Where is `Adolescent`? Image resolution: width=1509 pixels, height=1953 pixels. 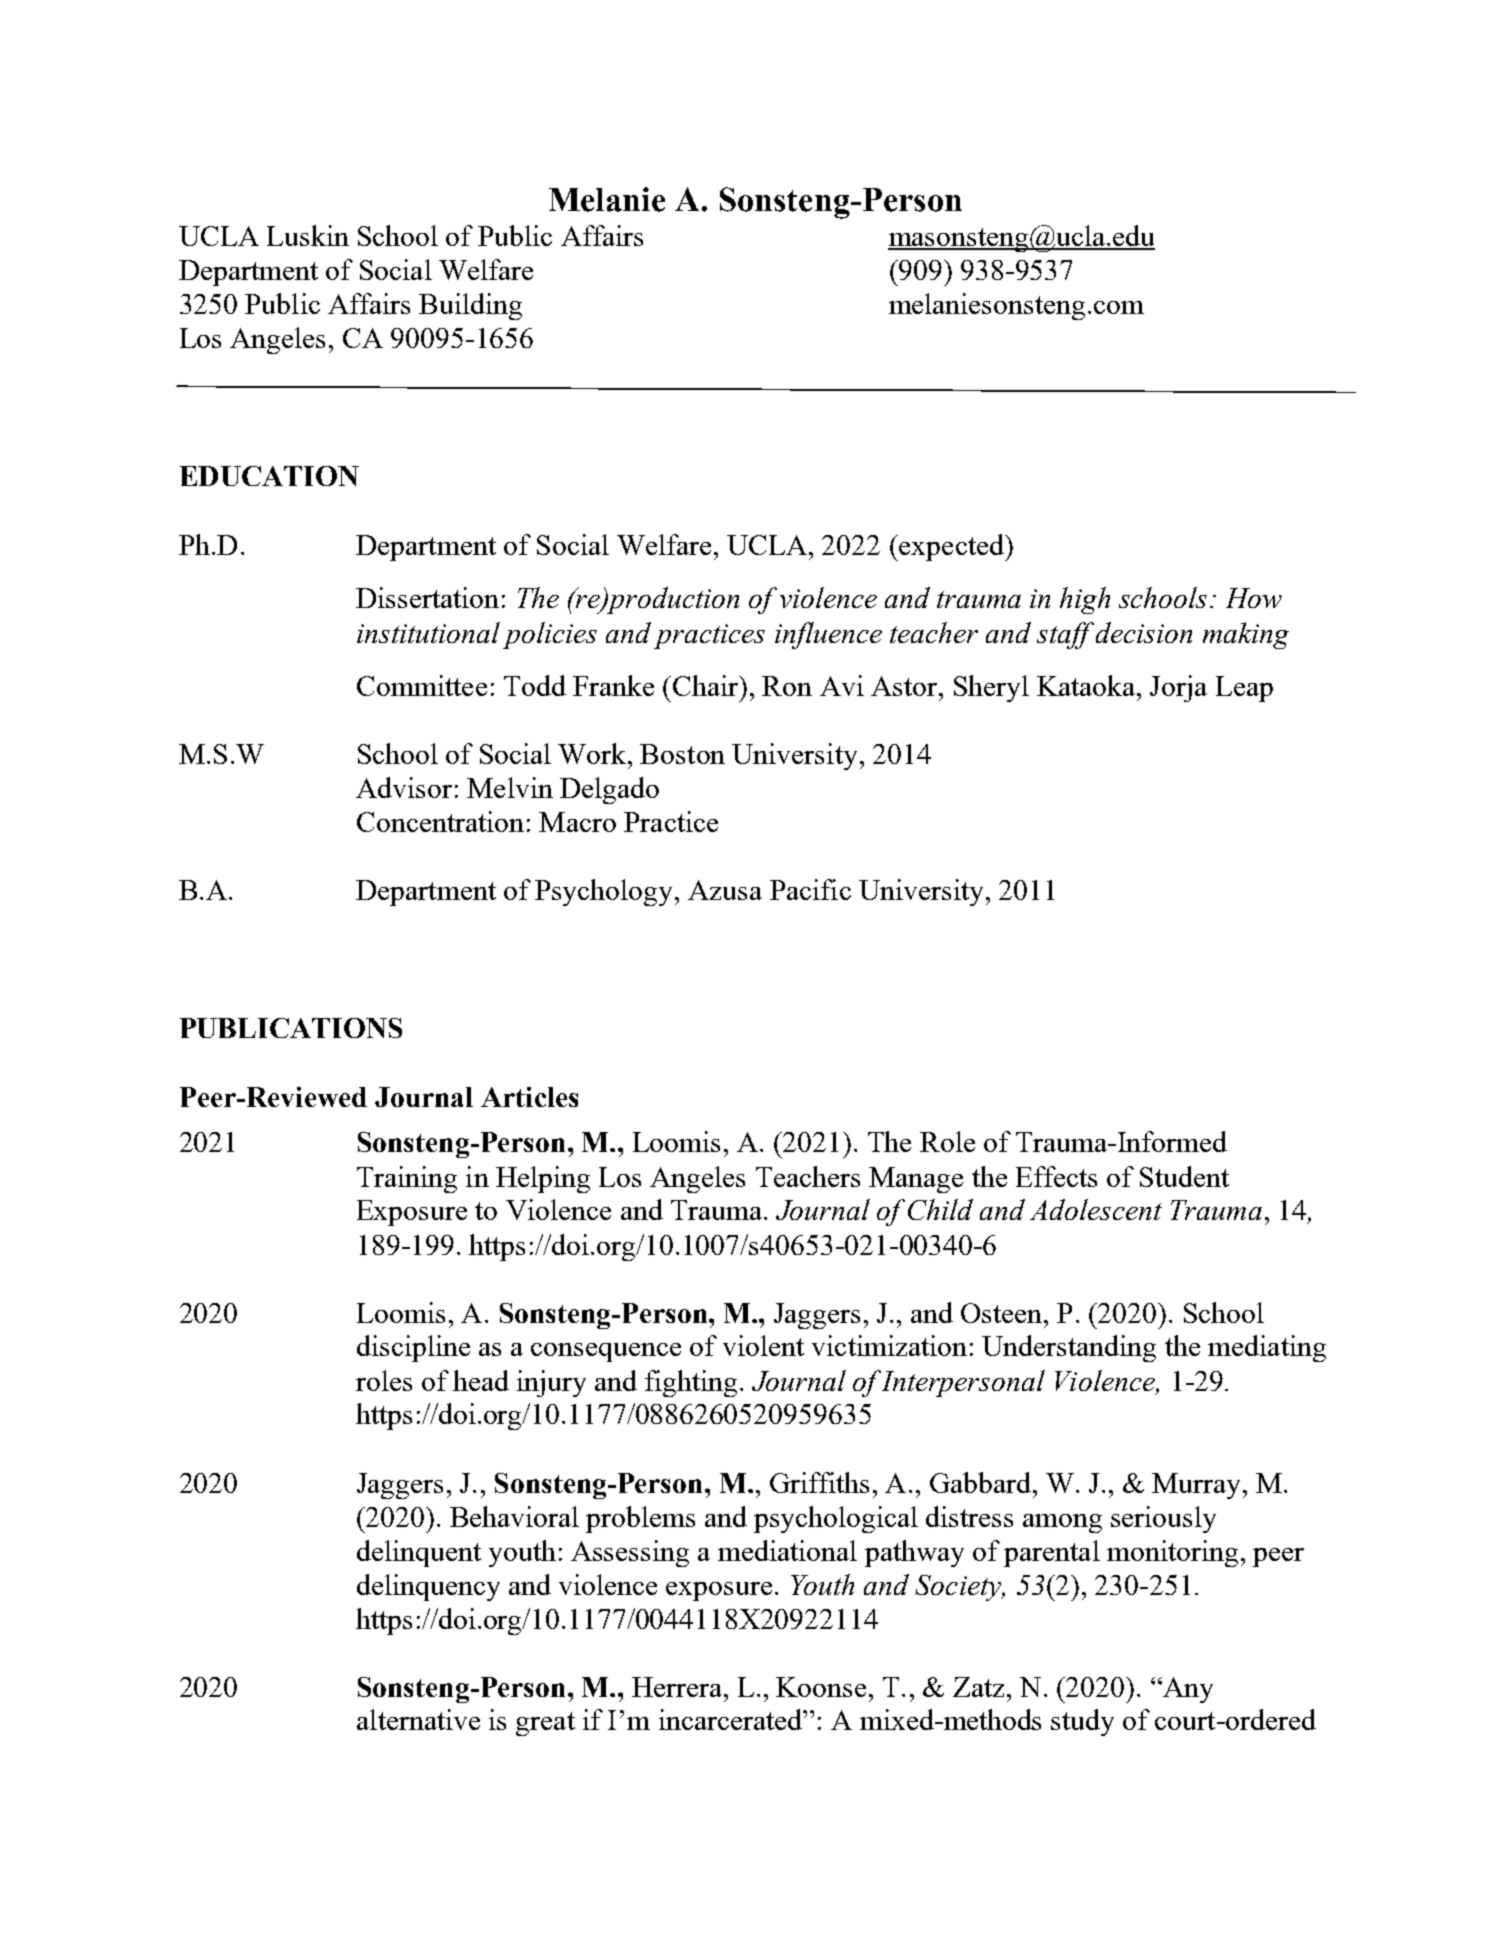 Adolescent is located at coordinates (1096, 1209).
